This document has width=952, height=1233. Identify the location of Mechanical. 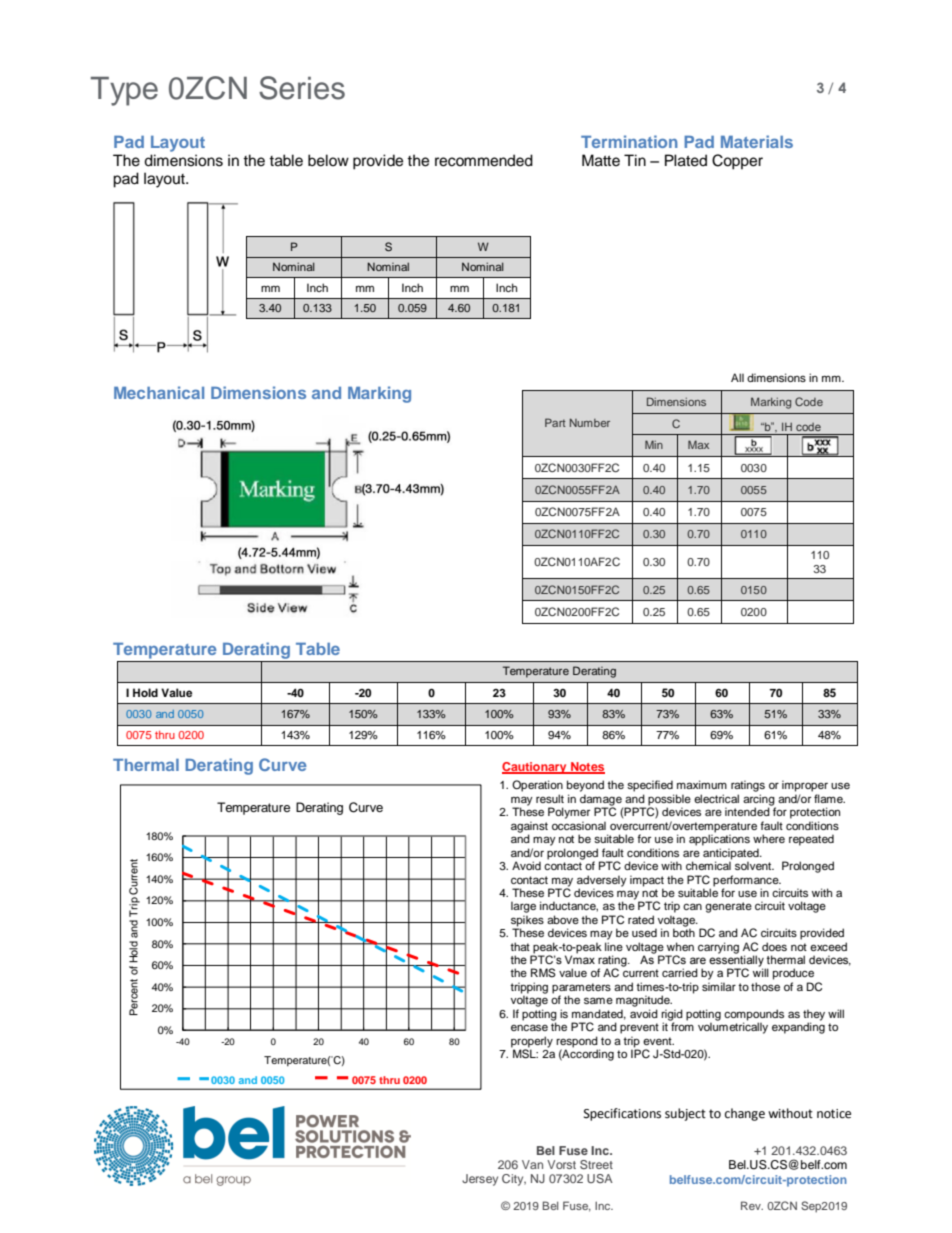
(159, 392).
